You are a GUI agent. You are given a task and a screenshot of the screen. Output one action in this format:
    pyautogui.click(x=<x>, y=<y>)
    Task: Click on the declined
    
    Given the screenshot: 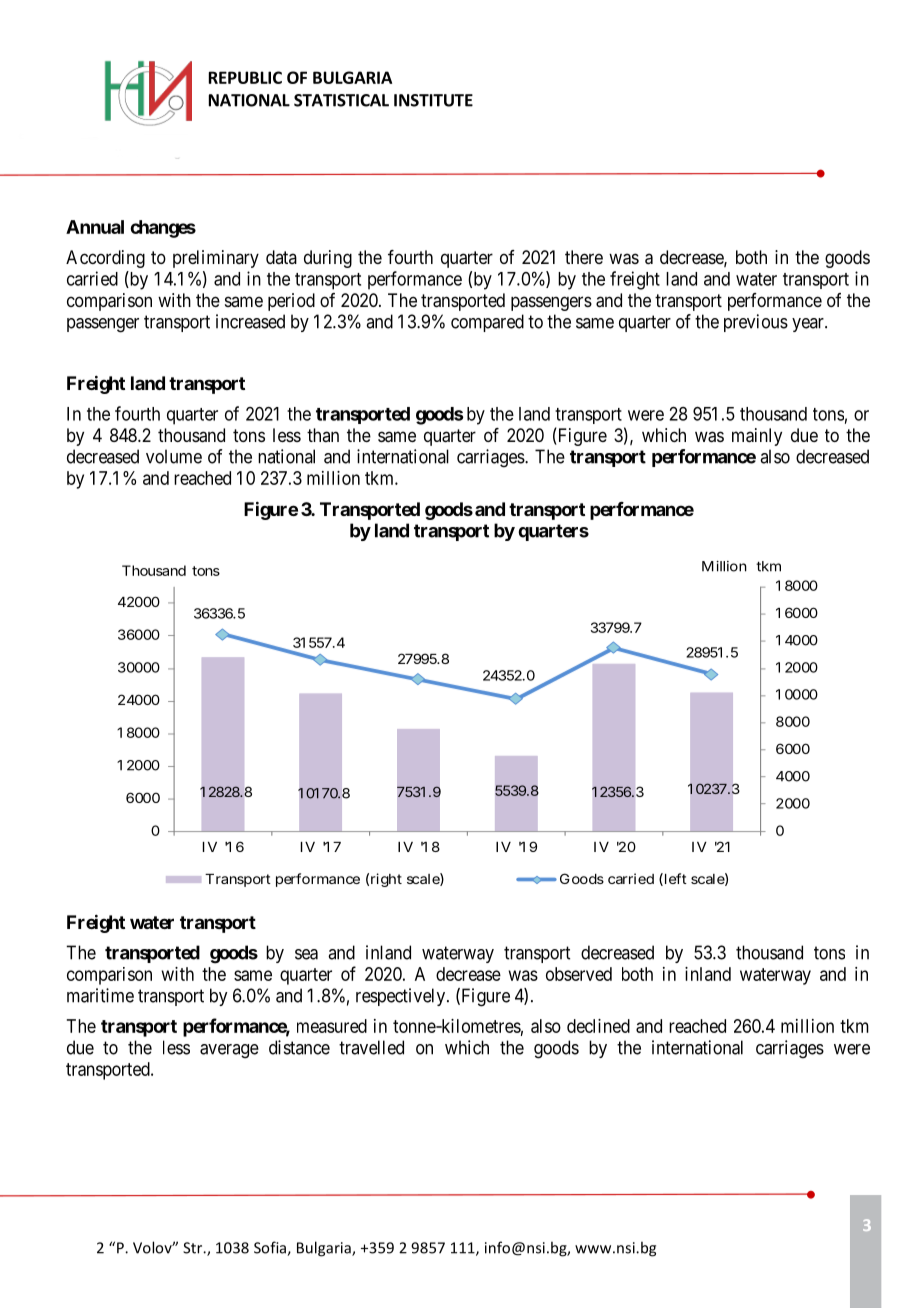 What is the action you would take?
    pyautogui.click(x=598, y=1026)
